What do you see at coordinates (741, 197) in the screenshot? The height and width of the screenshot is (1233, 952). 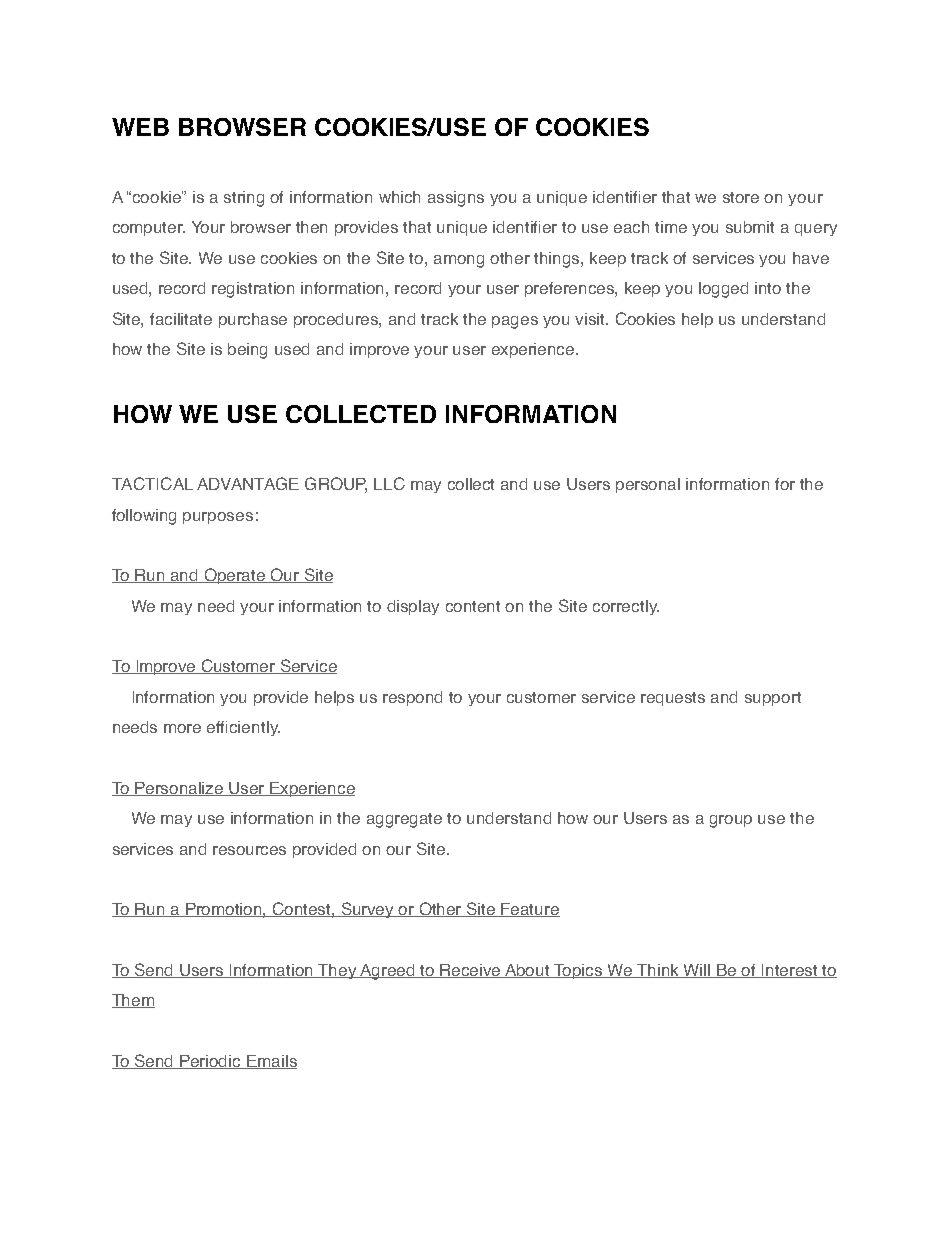 I see `store` at bounding box center [741, 197].
